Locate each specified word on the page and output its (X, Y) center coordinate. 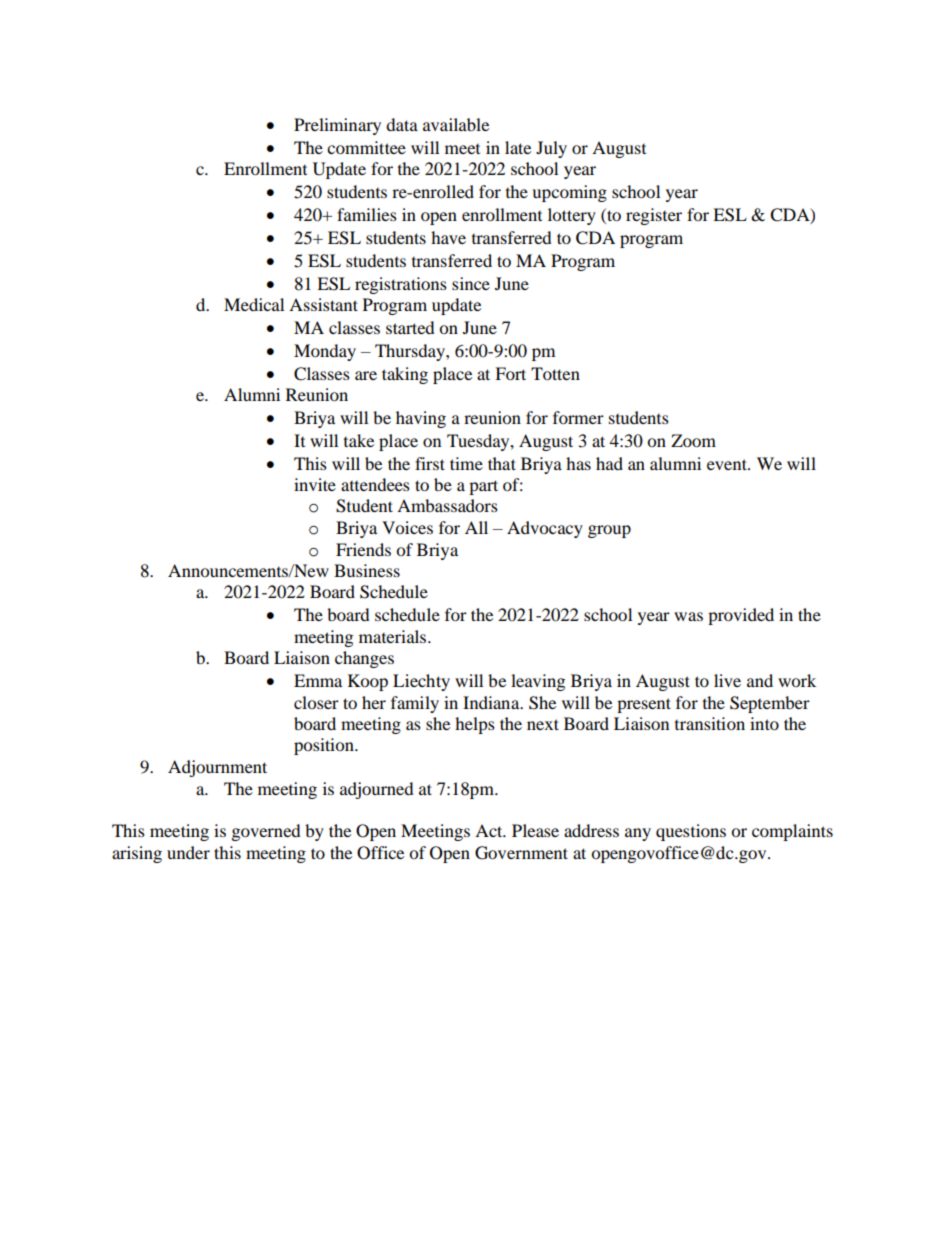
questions (691, 832)
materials (394, 636)
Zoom (693, 440)
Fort (510, 373)
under (188, 852)
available (456, 124)
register (654, 216)
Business (367, 570)
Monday (325, 352)
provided (741, 616)
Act (490, 830)
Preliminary (337, 126)
